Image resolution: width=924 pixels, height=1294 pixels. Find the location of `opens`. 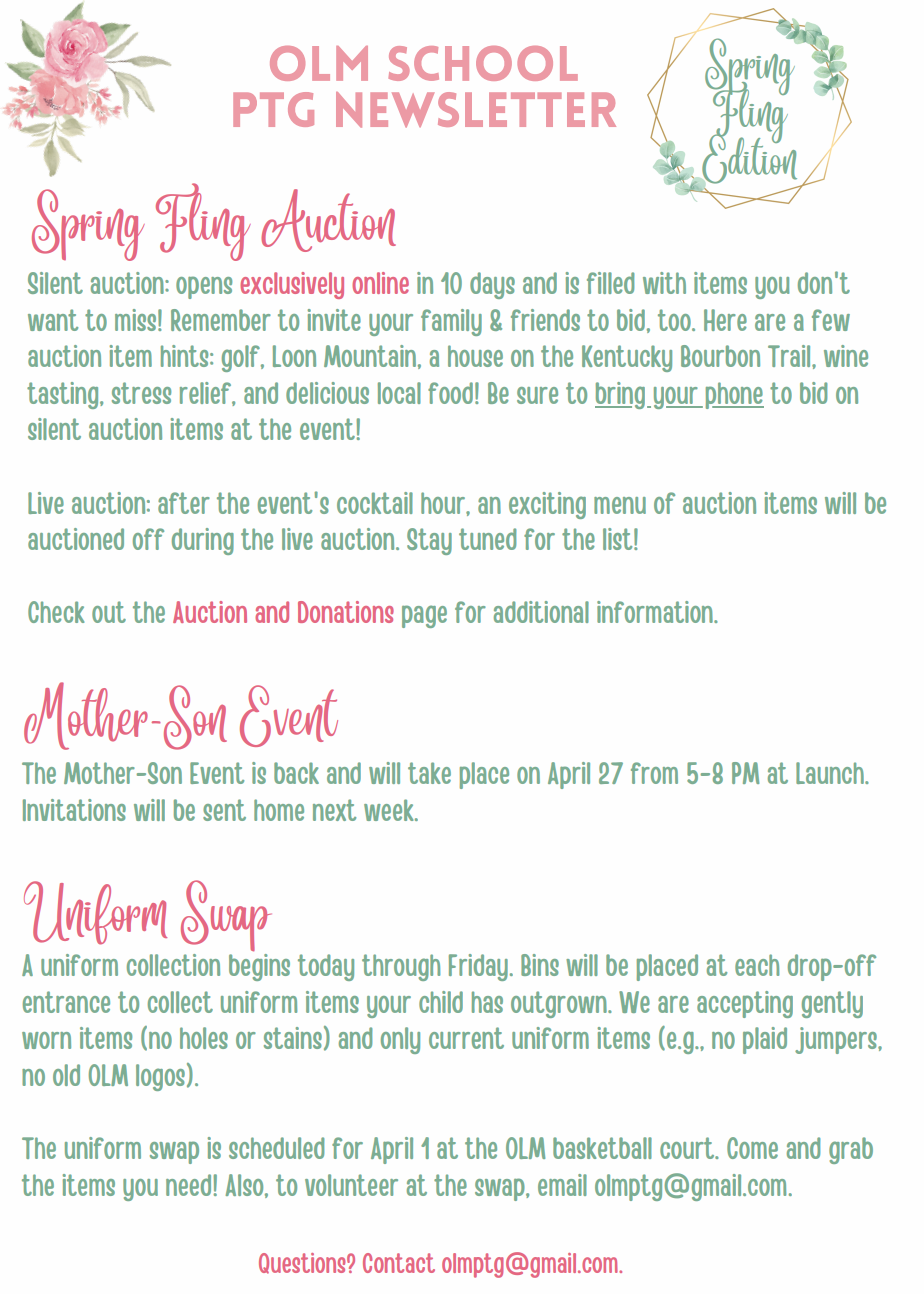

opens is located at coordinates (204, 287).
